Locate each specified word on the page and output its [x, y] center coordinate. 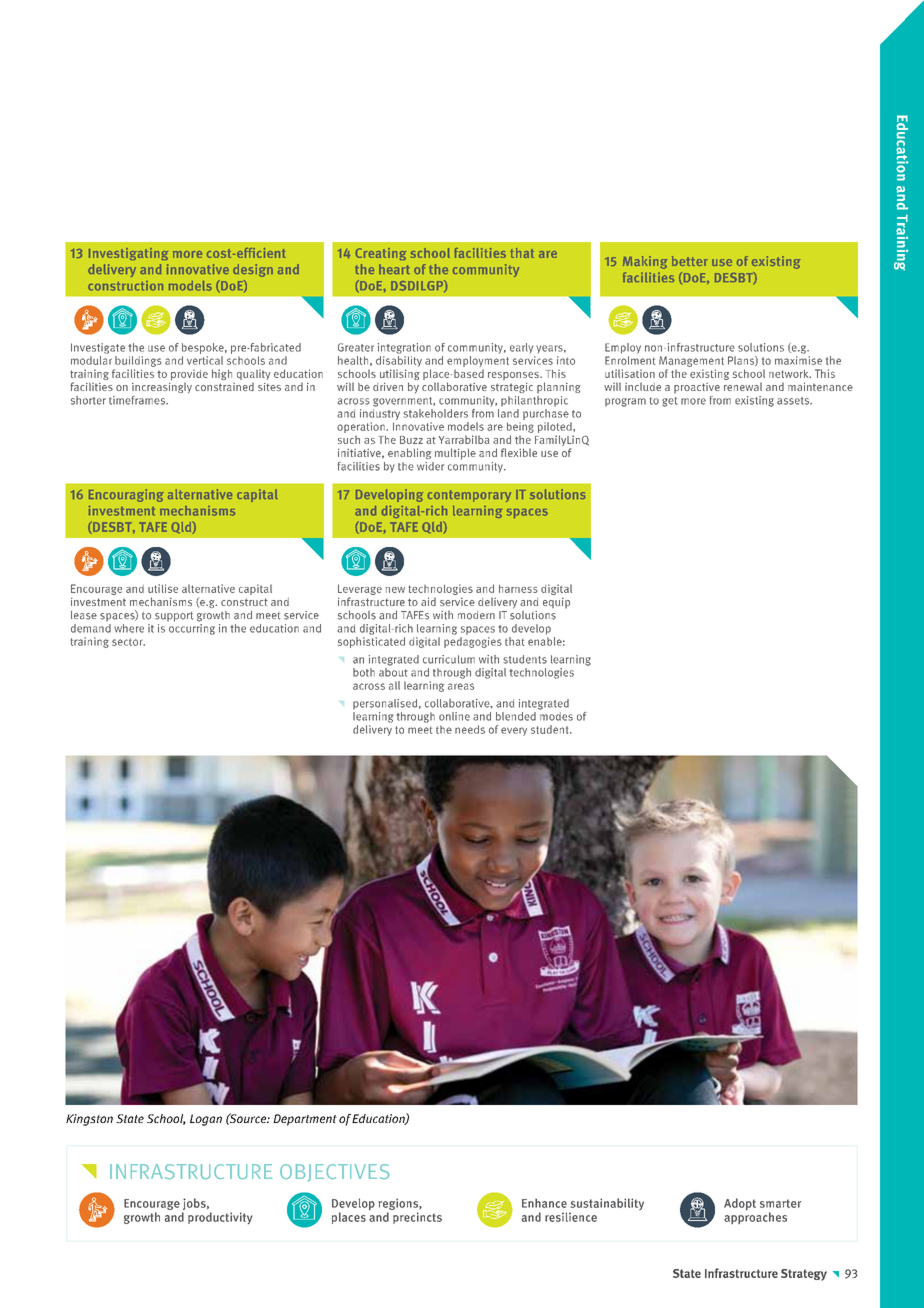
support [174, 617]
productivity [220, 1218]
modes [556, 715]
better [690, 261]
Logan [206, 1120]
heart [394, 269]
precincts [417, 1218]
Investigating [128, 254]
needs [470, 729]
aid [428, 601]
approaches [755, 1218]
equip [556, 603]
